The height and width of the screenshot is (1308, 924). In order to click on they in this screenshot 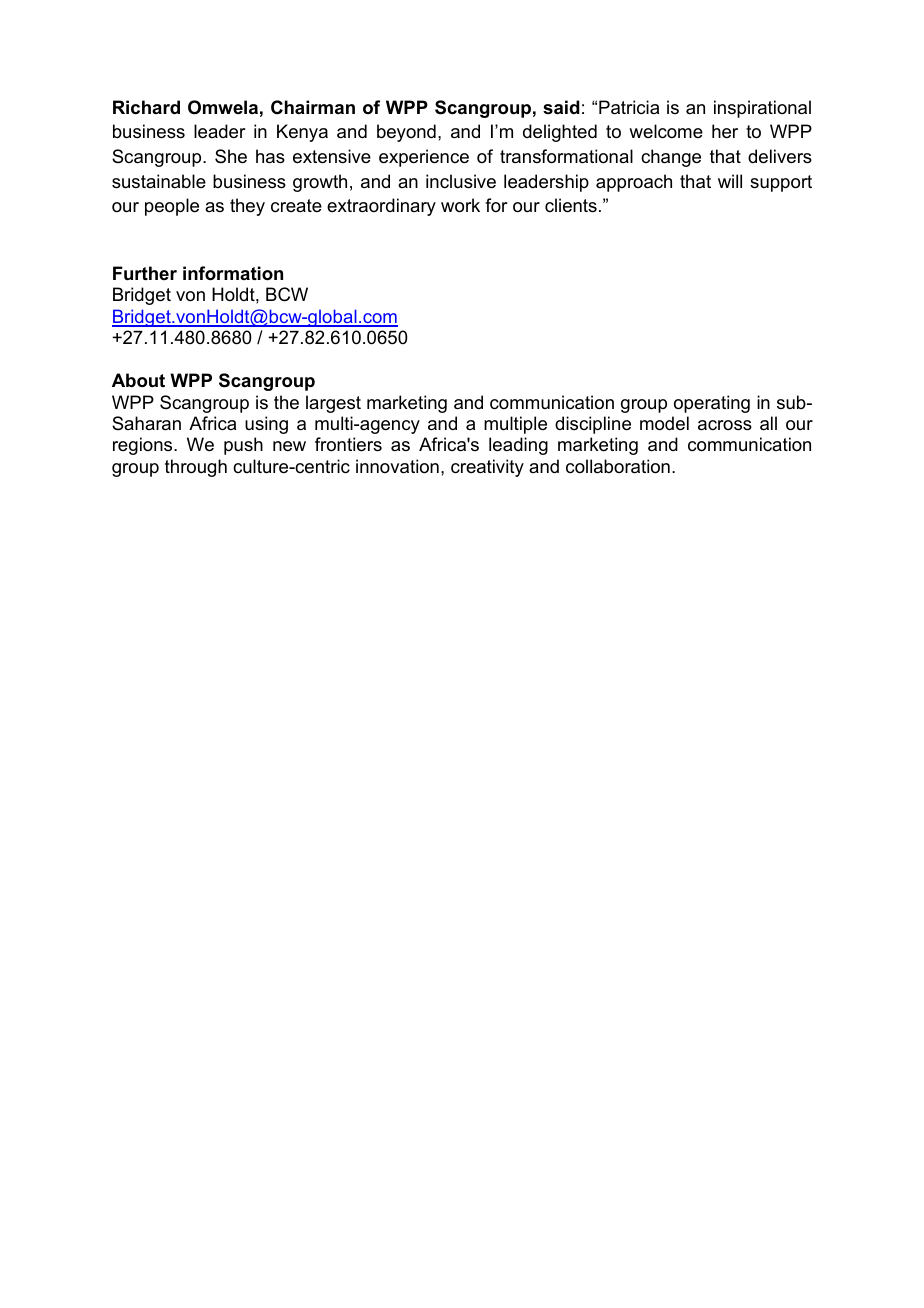, I will do `click(247, 207)`.
